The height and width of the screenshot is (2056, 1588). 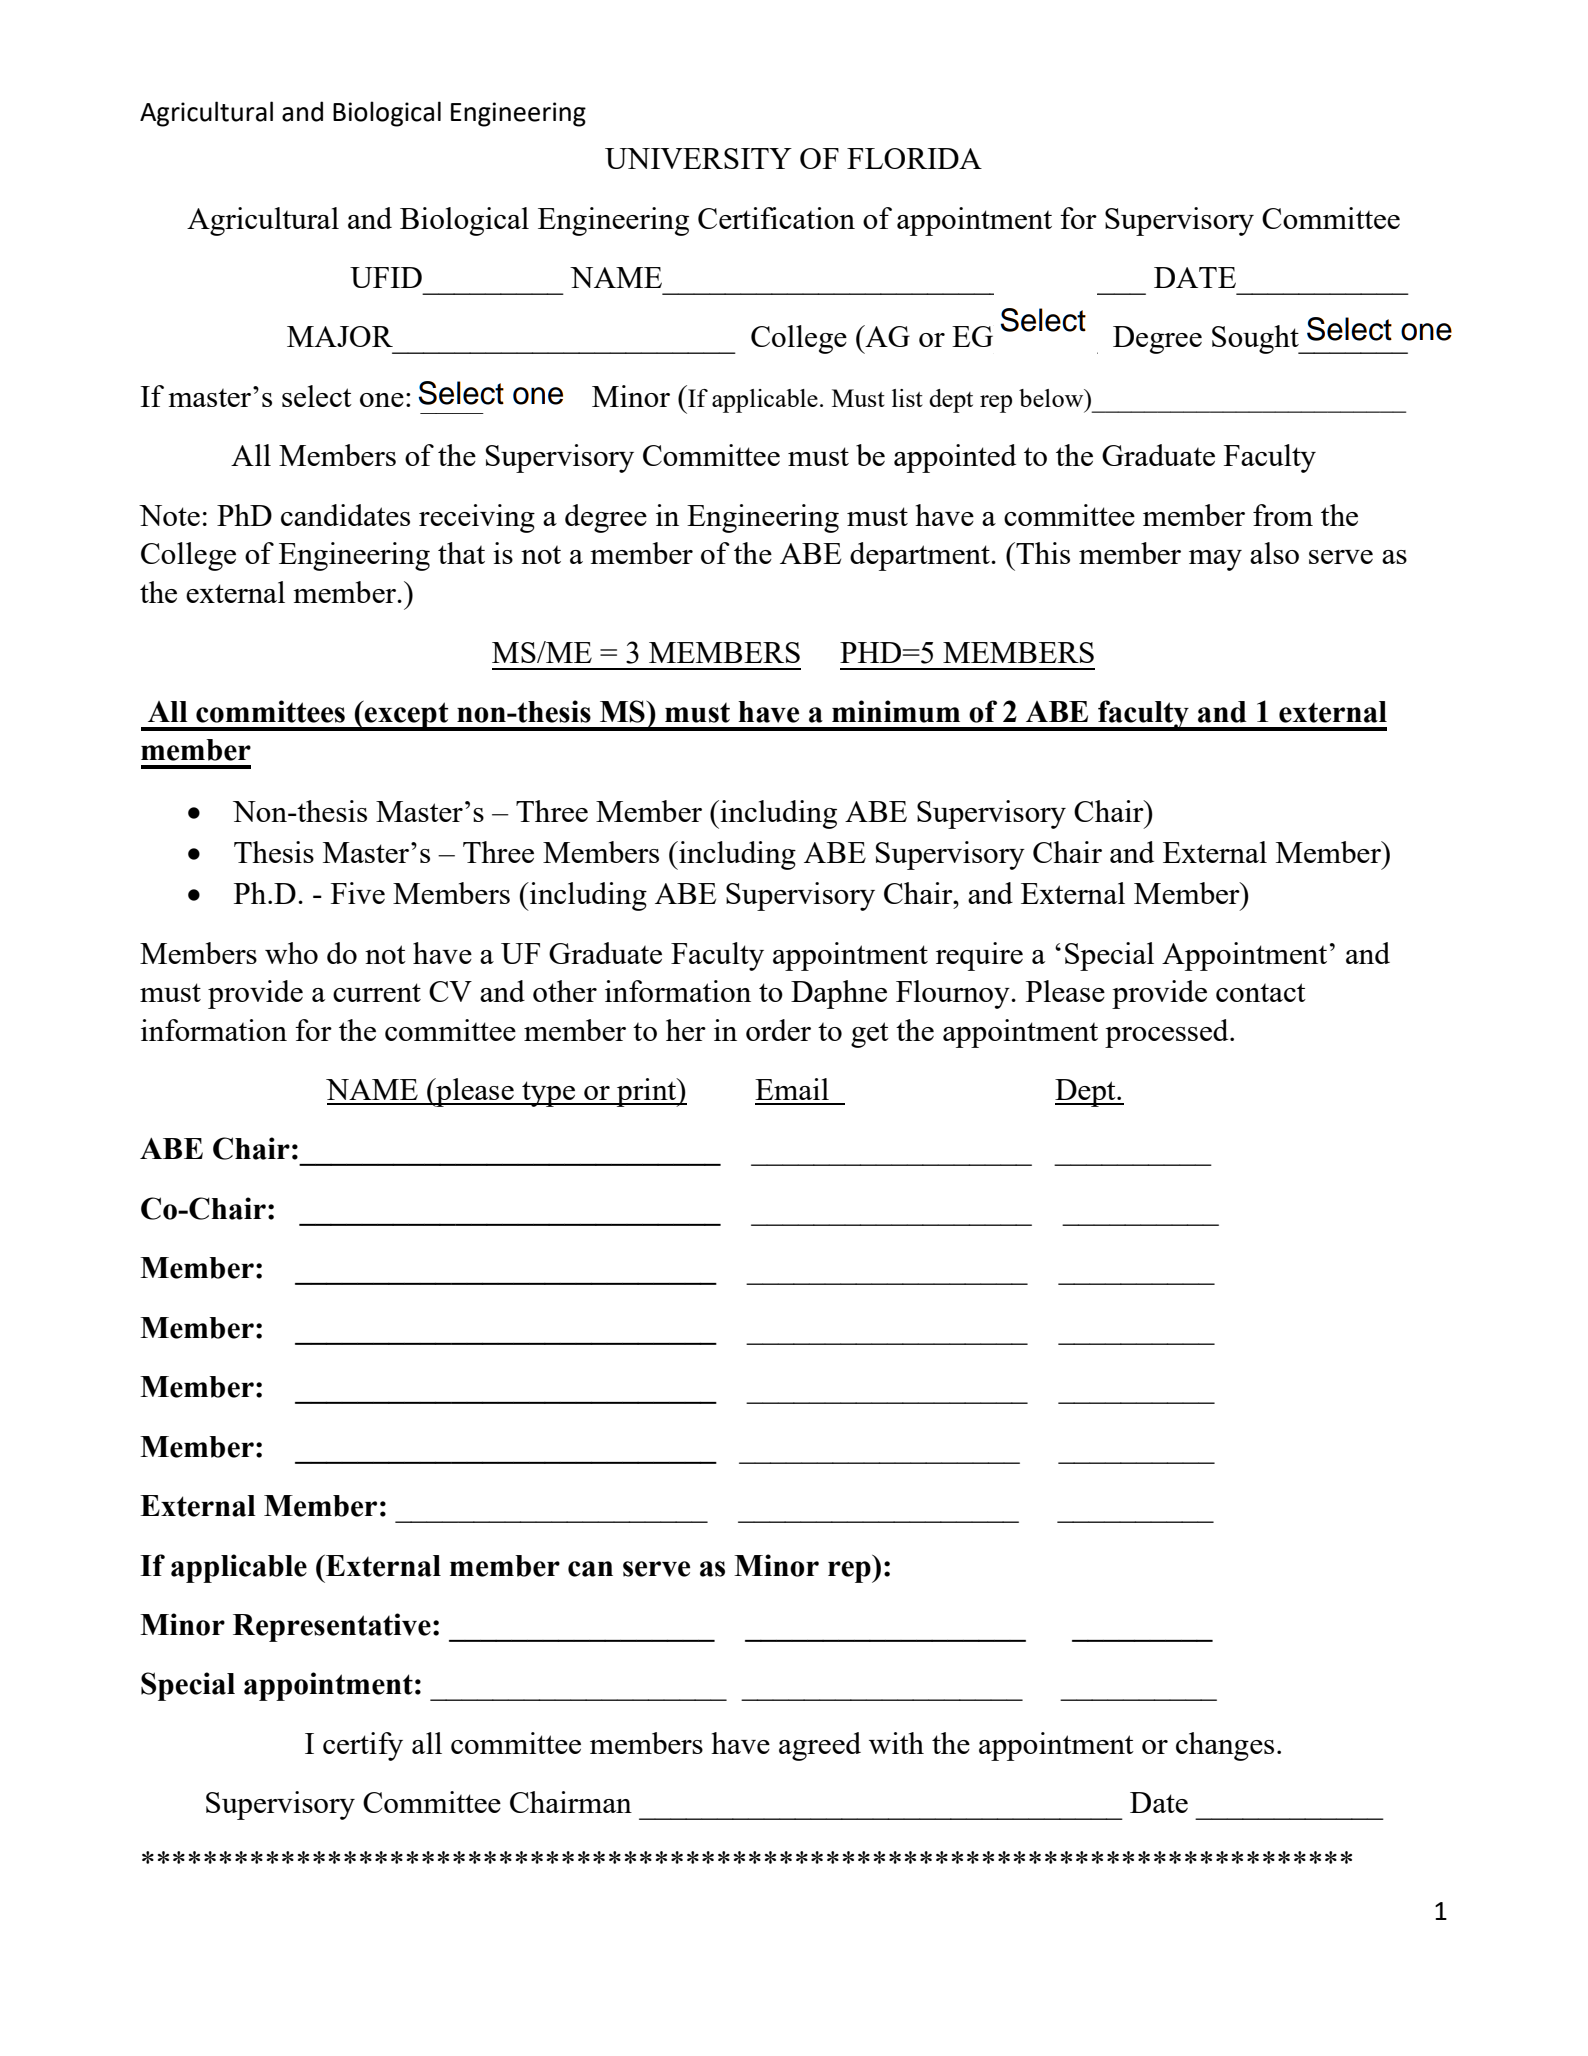 What do you see at coordinates (820, 1746) in the screenshot?
I see `agreed` at bounding box center [820, 1746].
